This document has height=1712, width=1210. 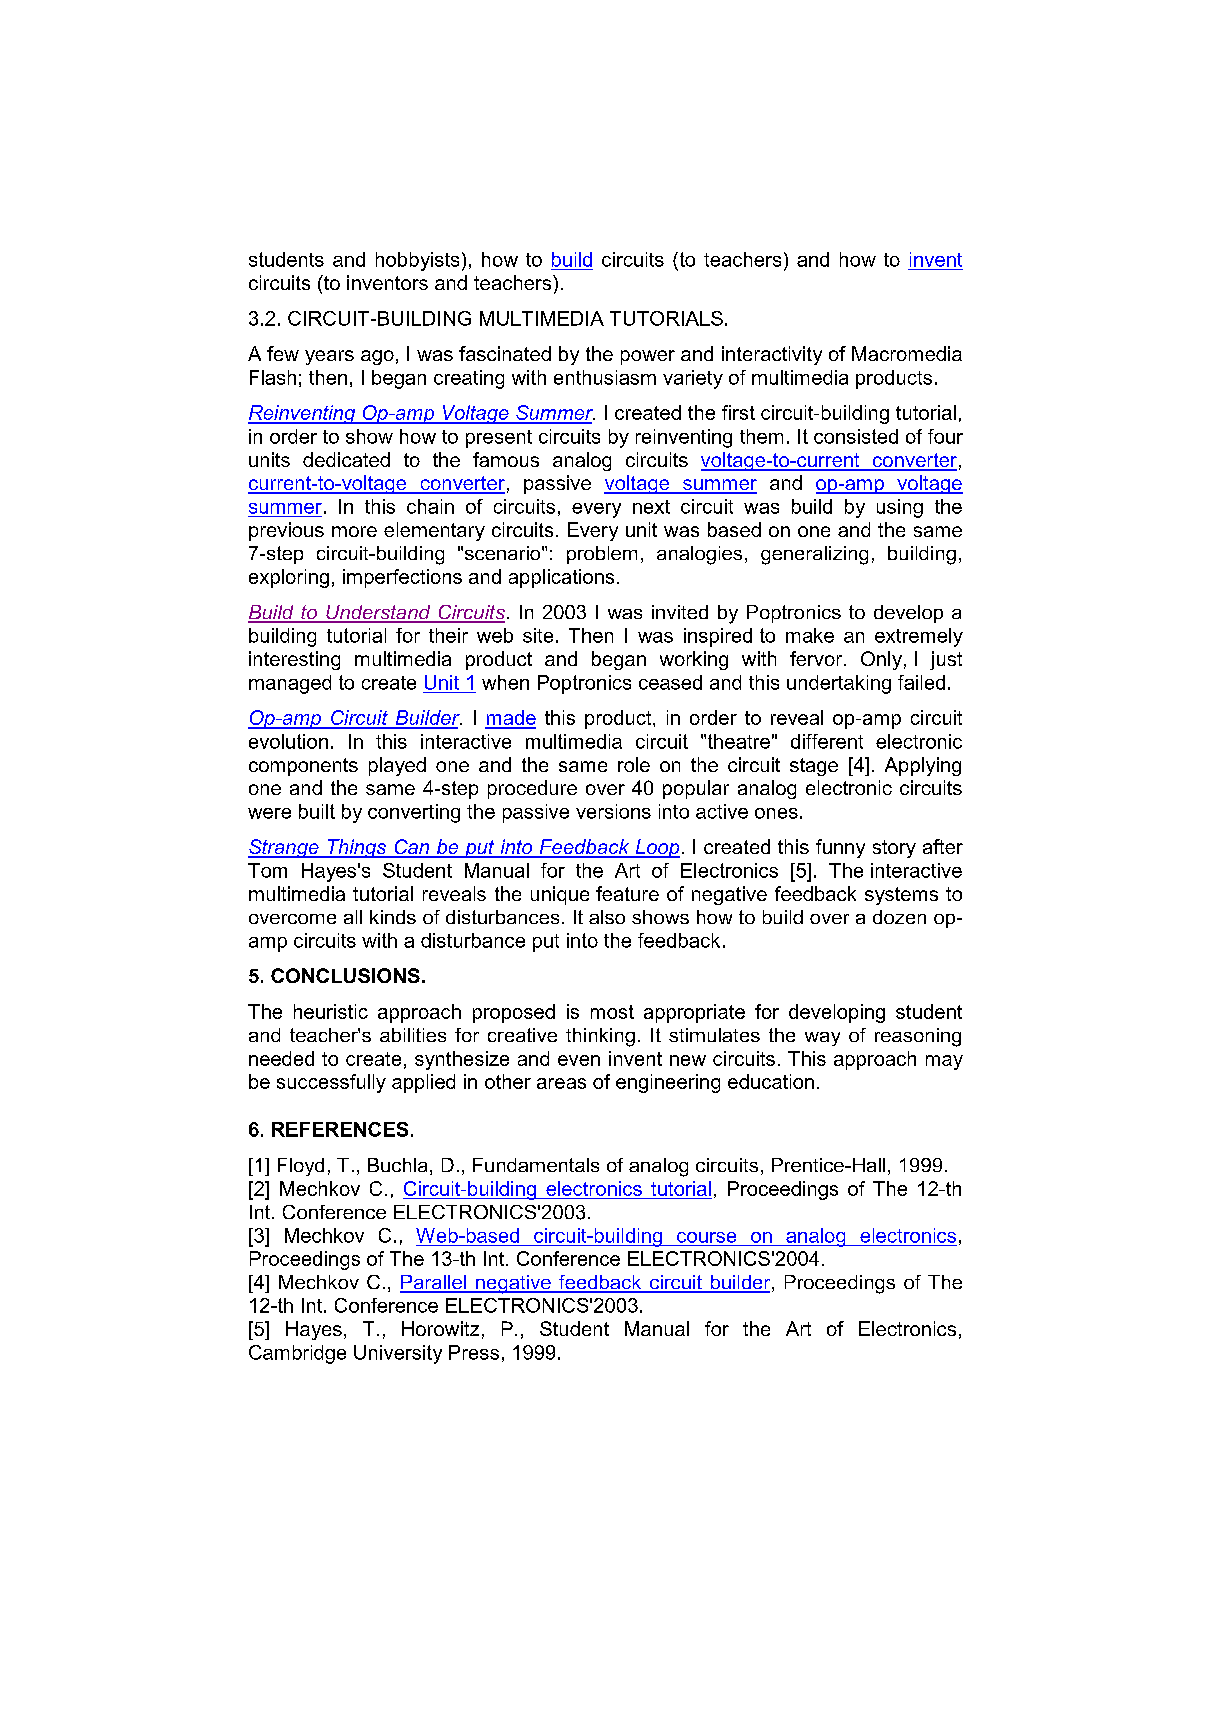 What do you see at coordinates (378, 613) in the document?
I see `Understand` at bounding box center [378, 613].
